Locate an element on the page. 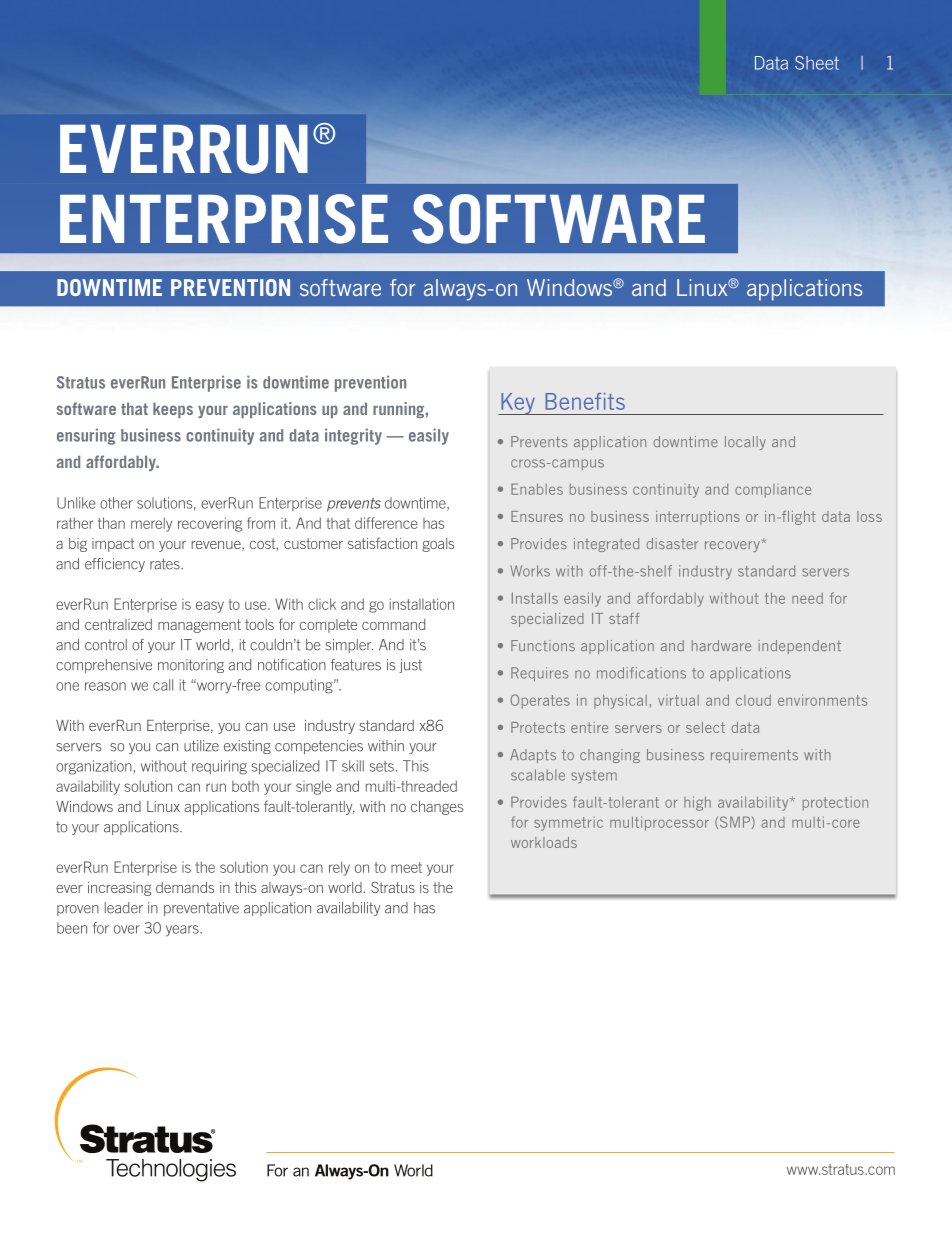  protection is located at coordinates (835, 803).
